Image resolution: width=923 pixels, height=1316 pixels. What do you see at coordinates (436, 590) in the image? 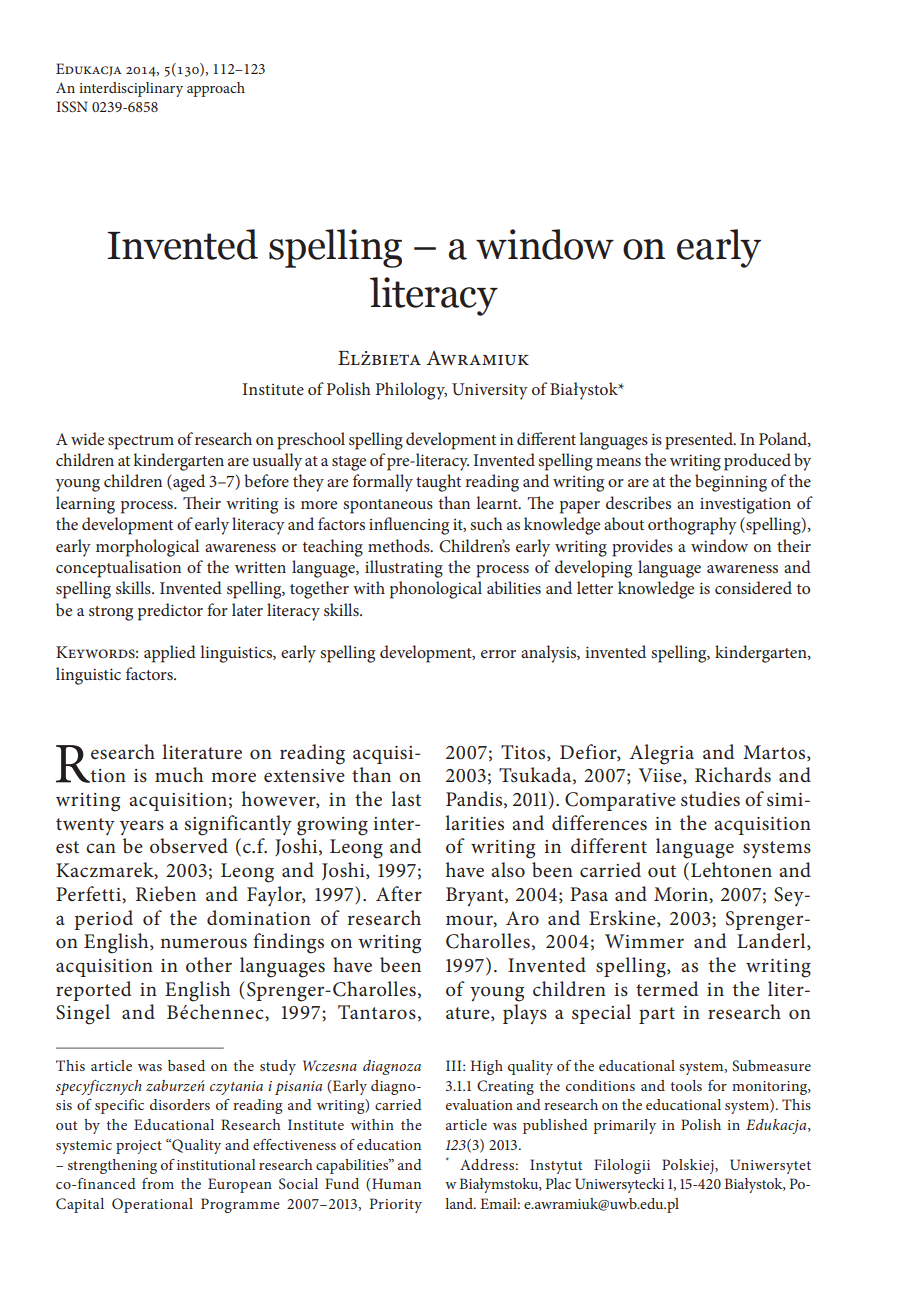
I see `phonological` at bounding box center [436, 590].
